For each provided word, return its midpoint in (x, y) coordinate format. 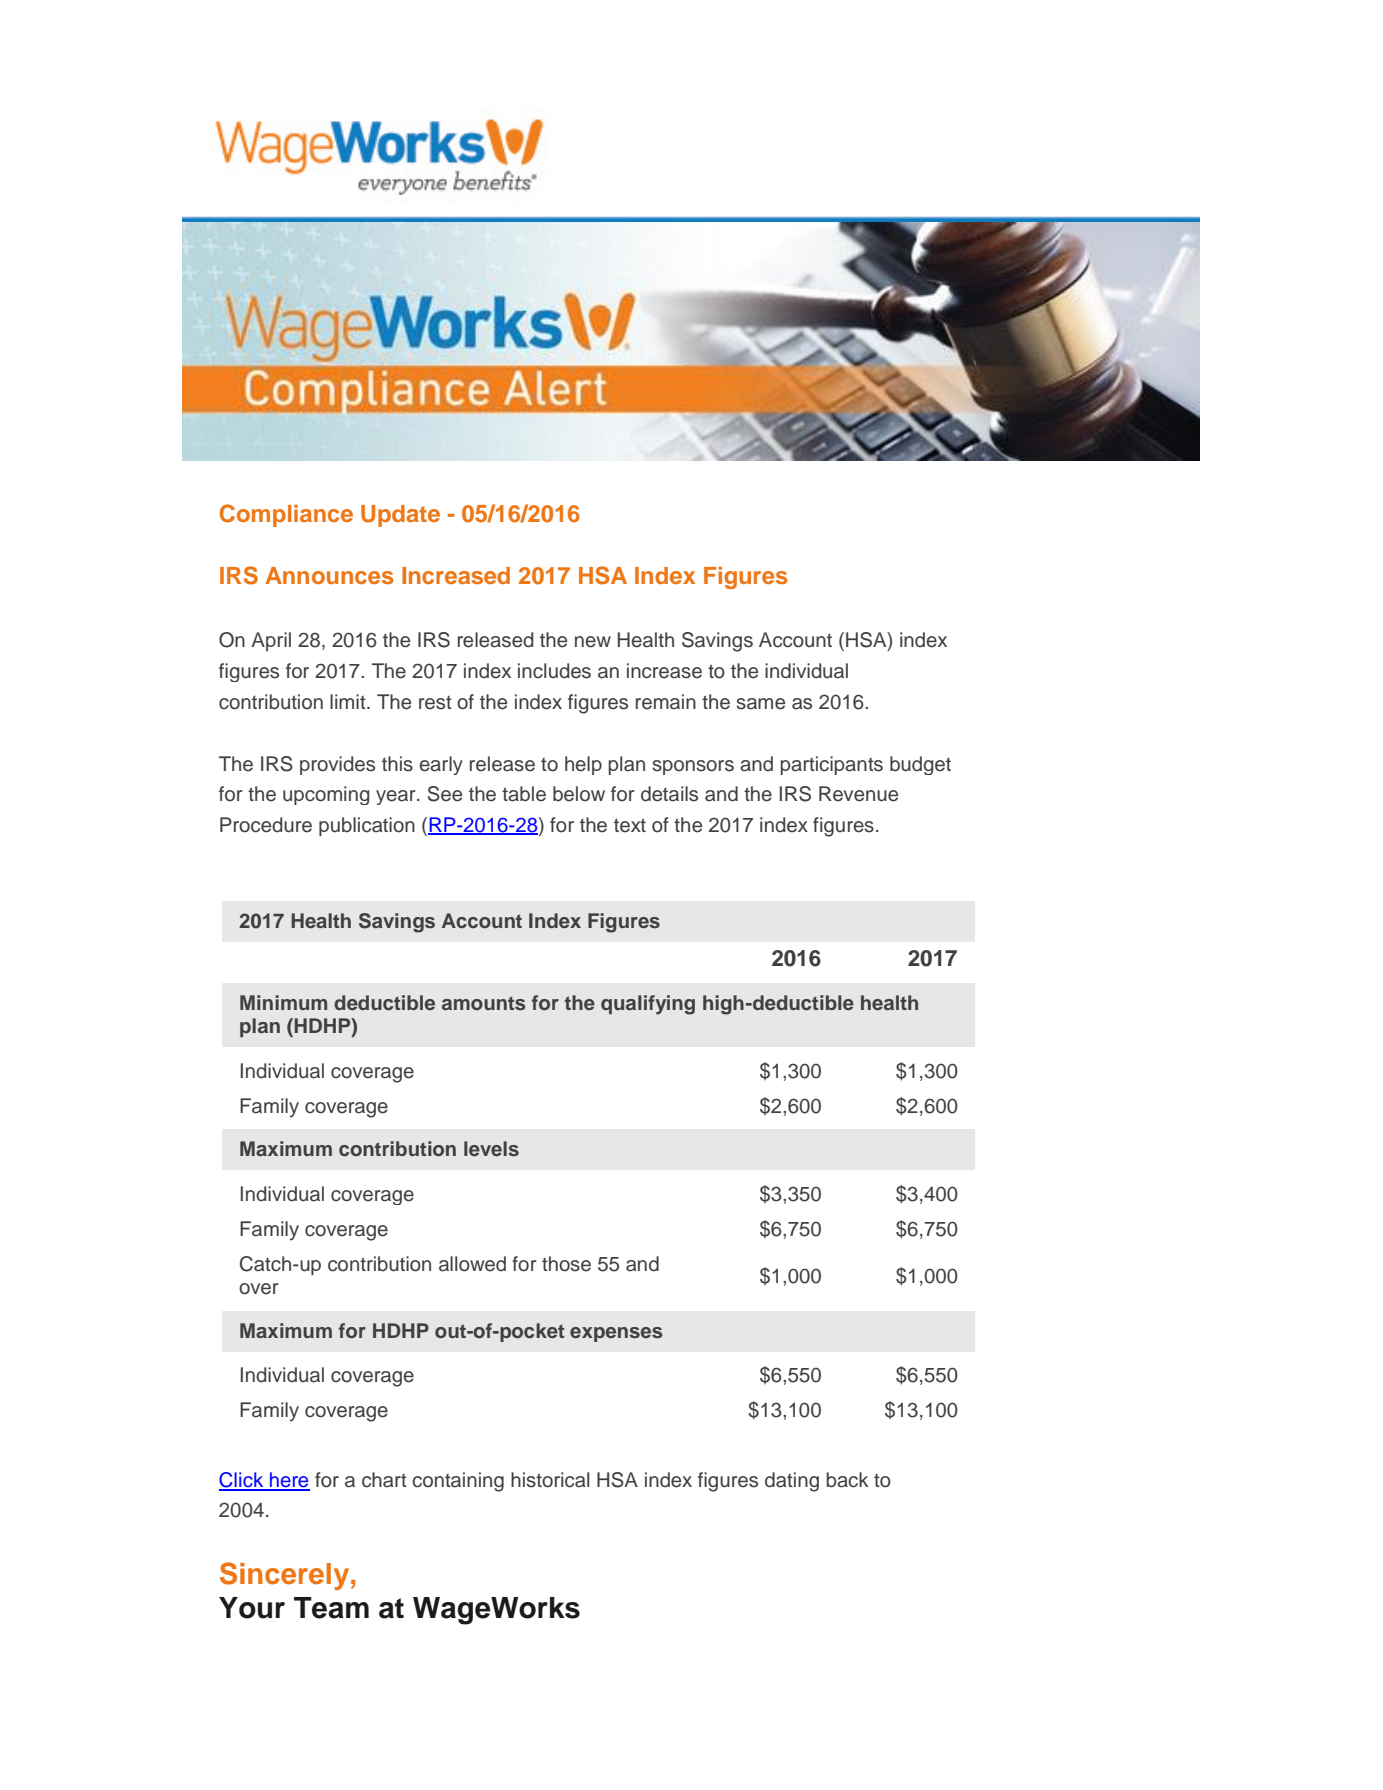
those (566, 1264)
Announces (329, 575)
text (630, 825)
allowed (472, 1264)
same (760, 704)
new (593, 642)
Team (331, 1608)
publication (367, 826)
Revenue (858, 794)
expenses (616, 1334)
